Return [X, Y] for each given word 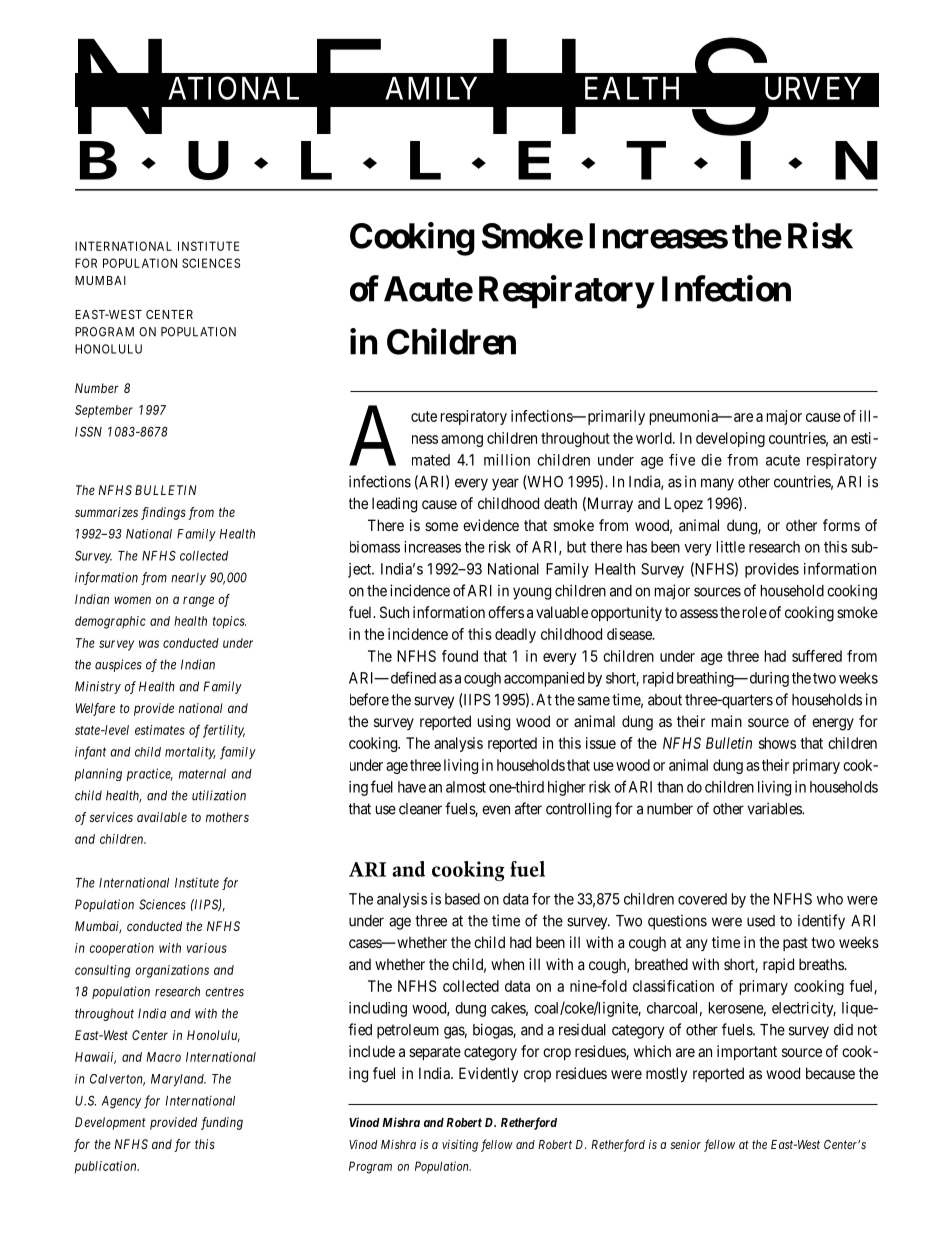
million [507, 460]
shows [777, 743]
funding [222, 1123]
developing [730, 439]
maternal [202, 774]
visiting [460, 1145]
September [104, 411]
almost [466, 787]
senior [685, 1144]
